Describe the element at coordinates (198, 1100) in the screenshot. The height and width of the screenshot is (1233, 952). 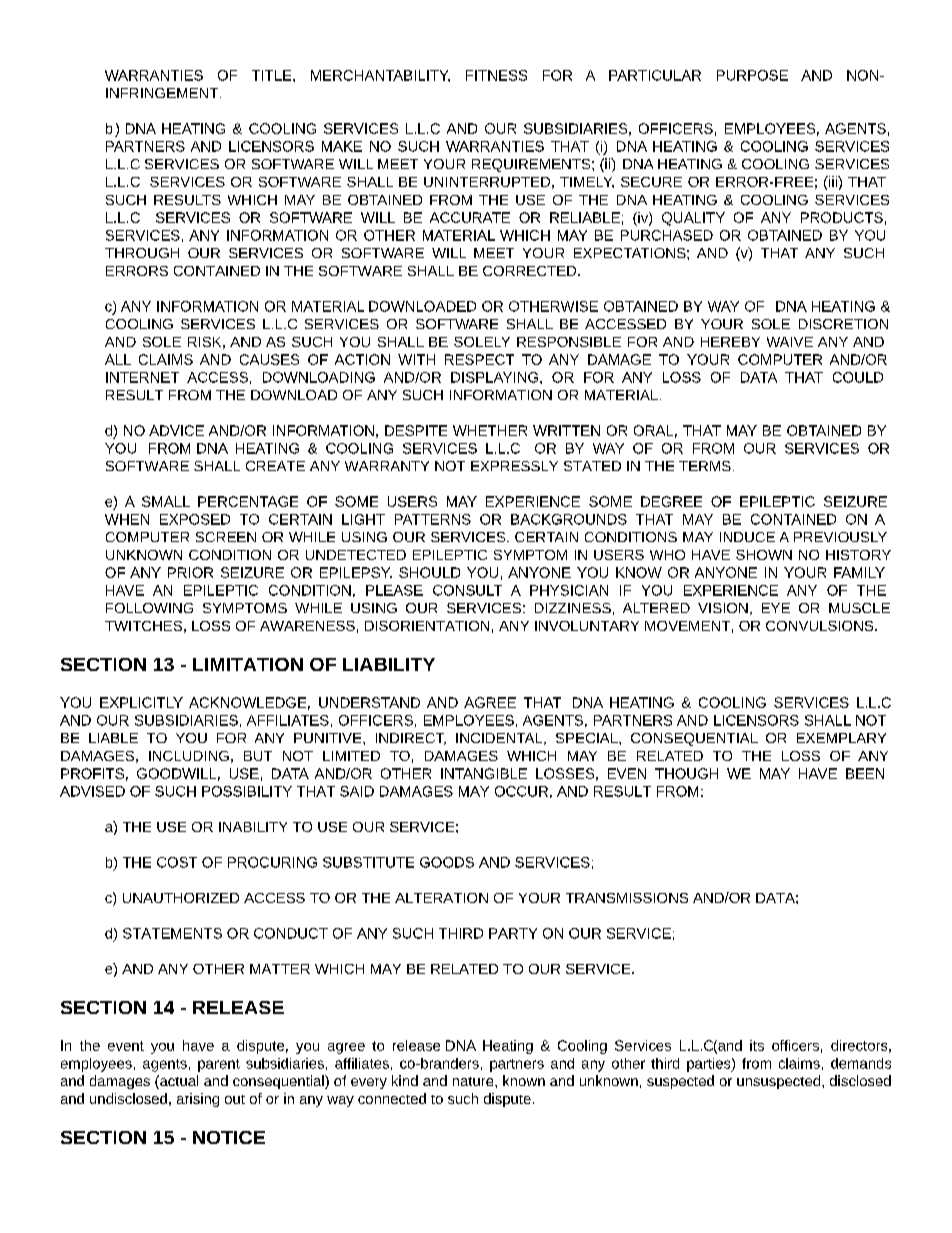
I see `arising` at that location.
